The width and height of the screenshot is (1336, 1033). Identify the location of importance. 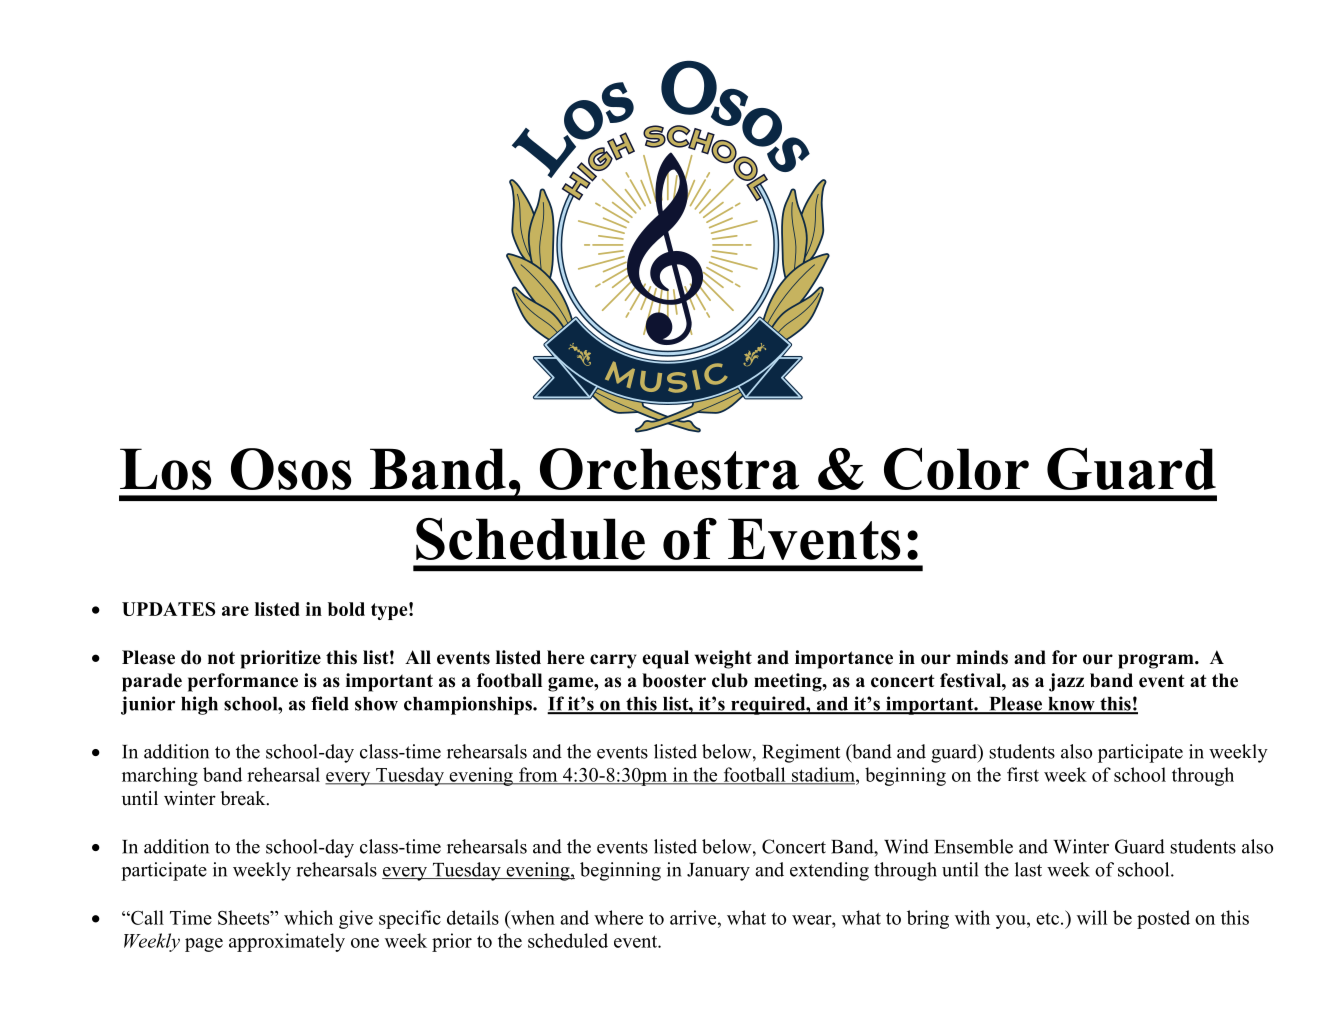
(844, 659).
